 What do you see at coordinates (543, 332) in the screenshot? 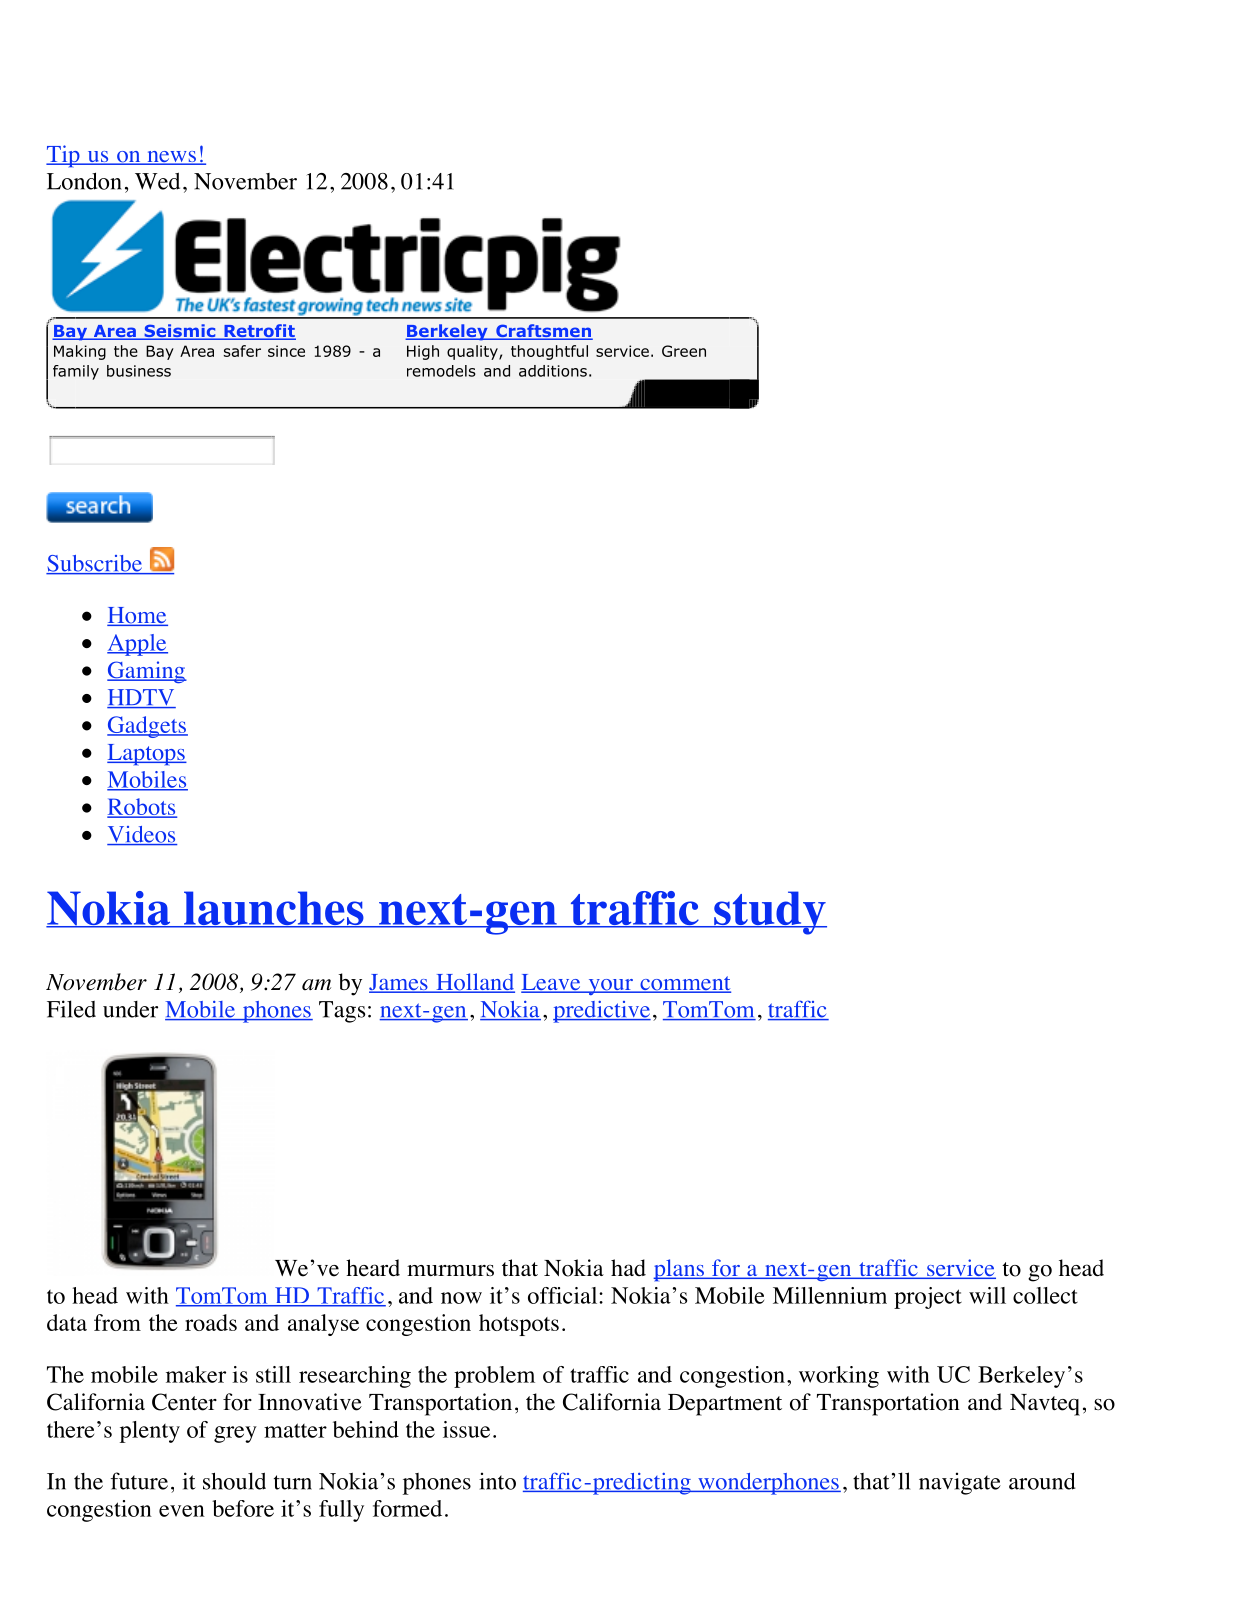
I see `Craftsmen` at bounding box center [543, 332].
